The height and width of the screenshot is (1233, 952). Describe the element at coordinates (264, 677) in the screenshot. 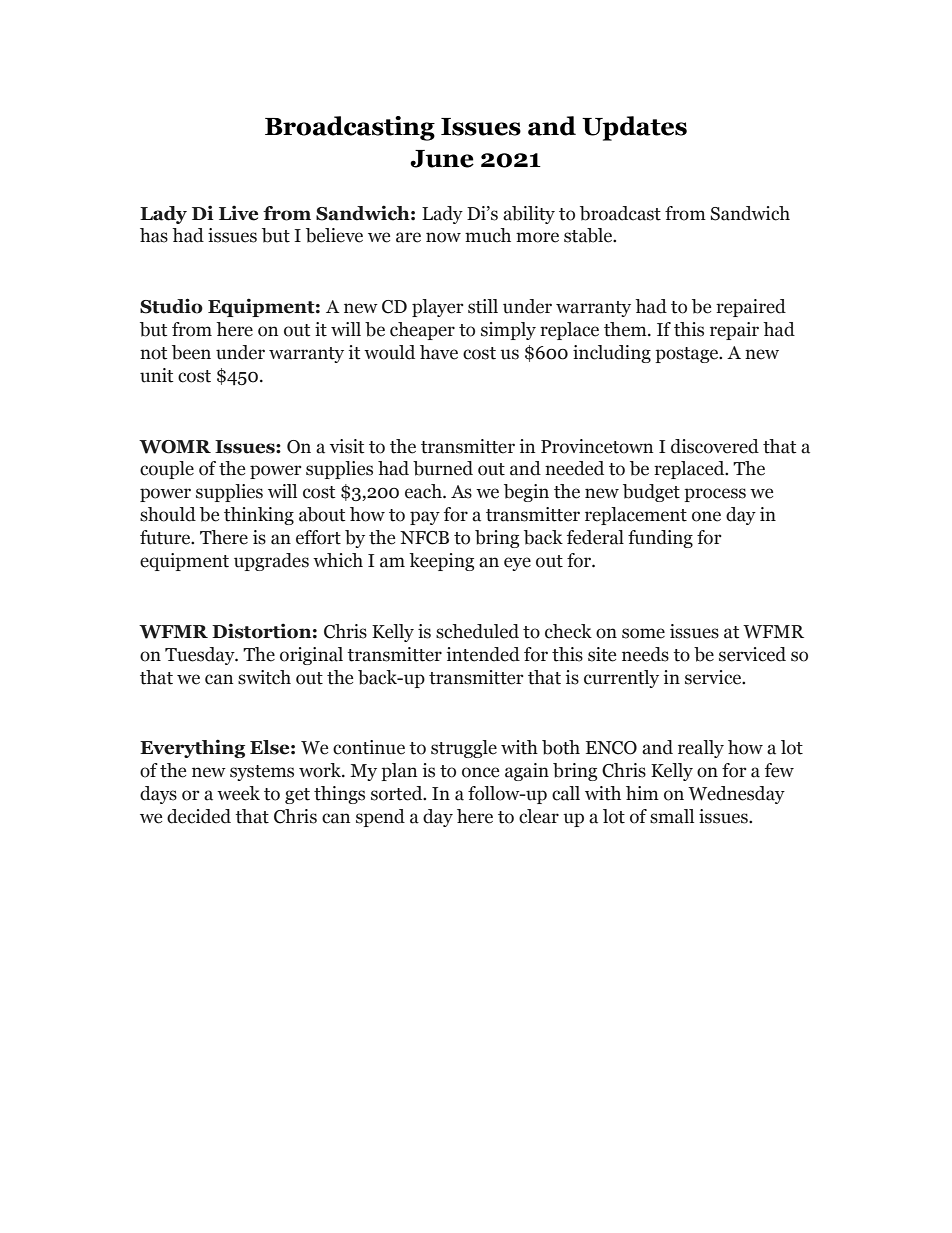

I see `switch` at that location.
